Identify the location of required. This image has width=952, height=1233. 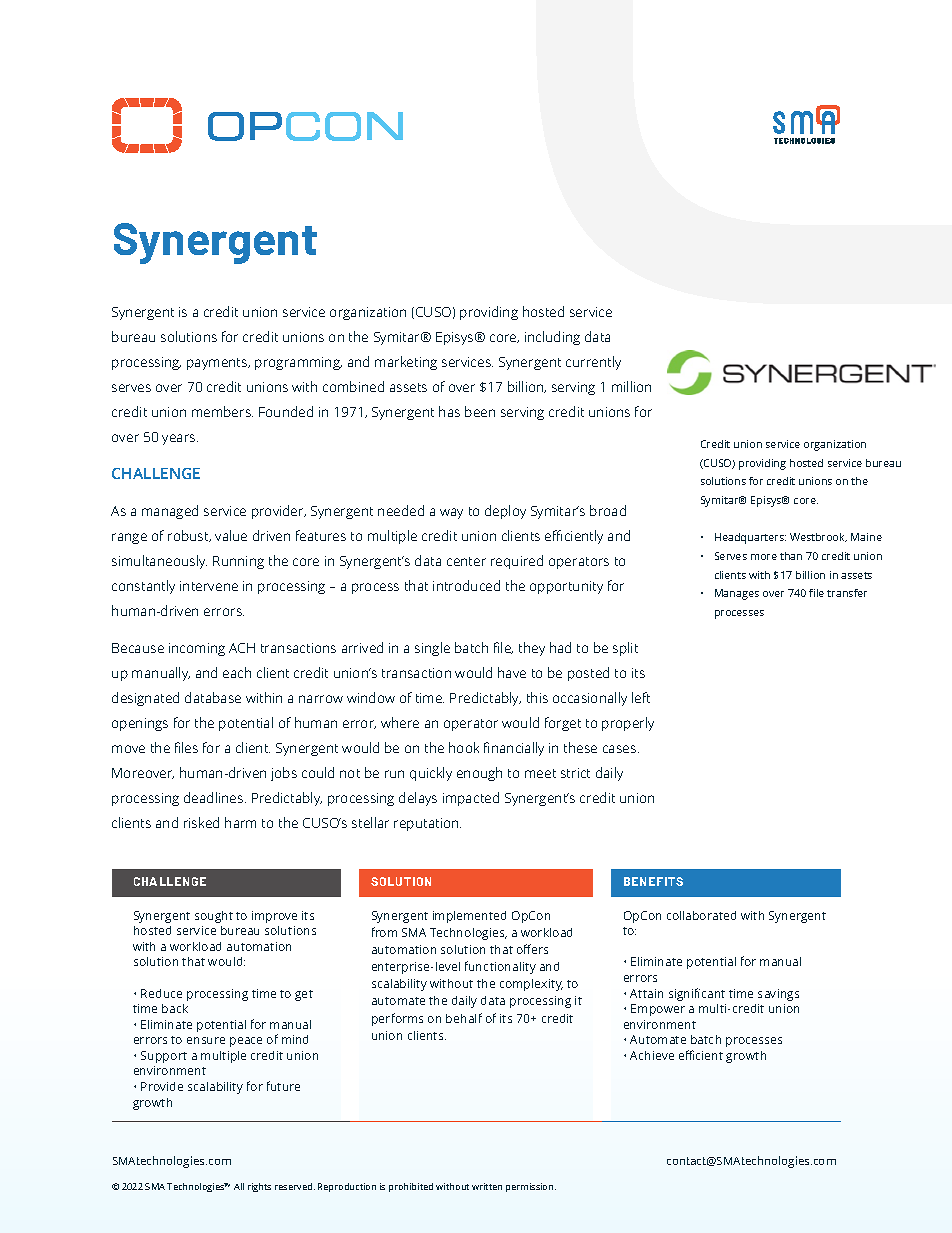
(517, 562).
